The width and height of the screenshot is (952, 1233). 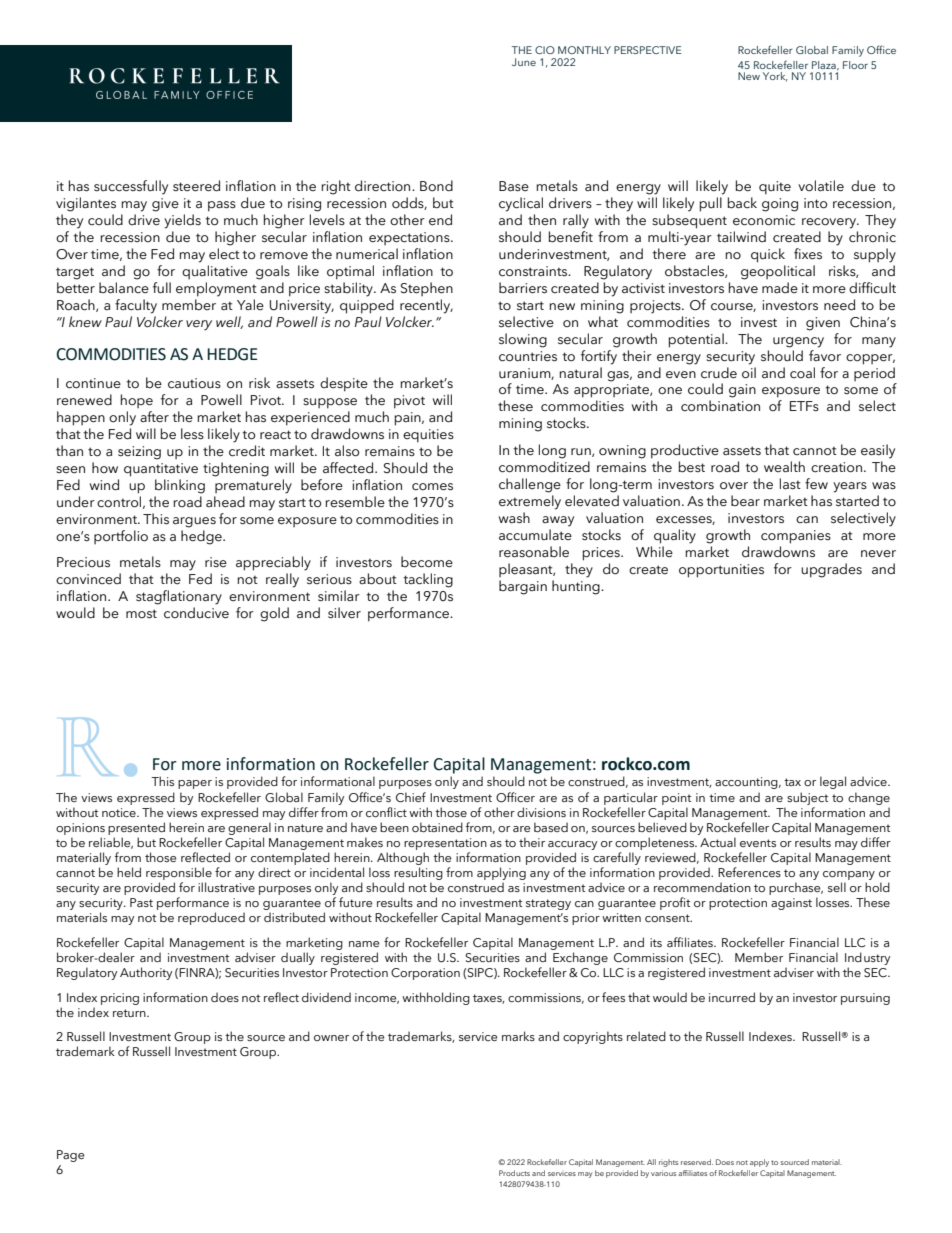 I want to click on Page, so click(x=71, y=1156).
